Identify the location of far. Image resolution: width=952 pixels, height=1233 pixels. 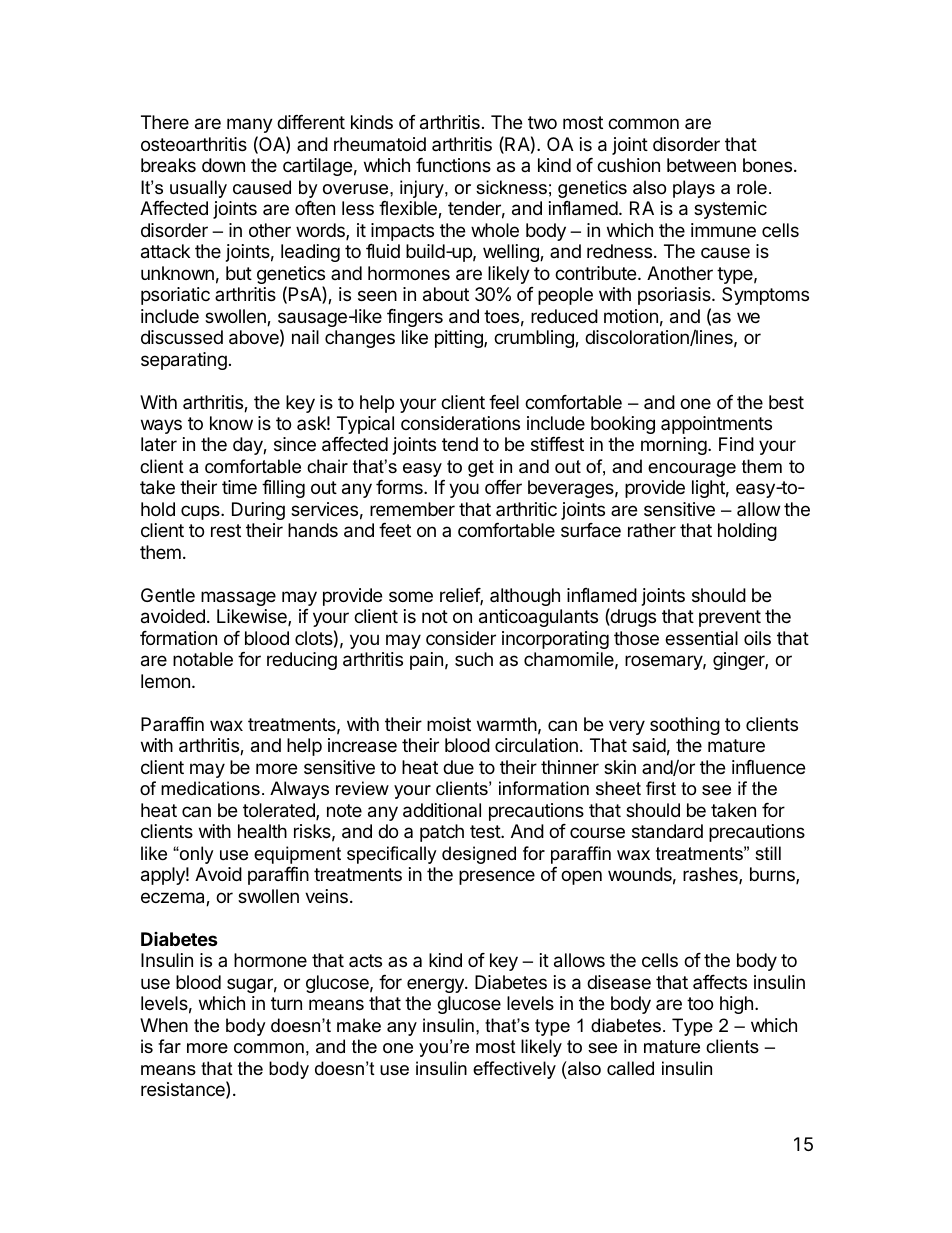
(169, 1046).
